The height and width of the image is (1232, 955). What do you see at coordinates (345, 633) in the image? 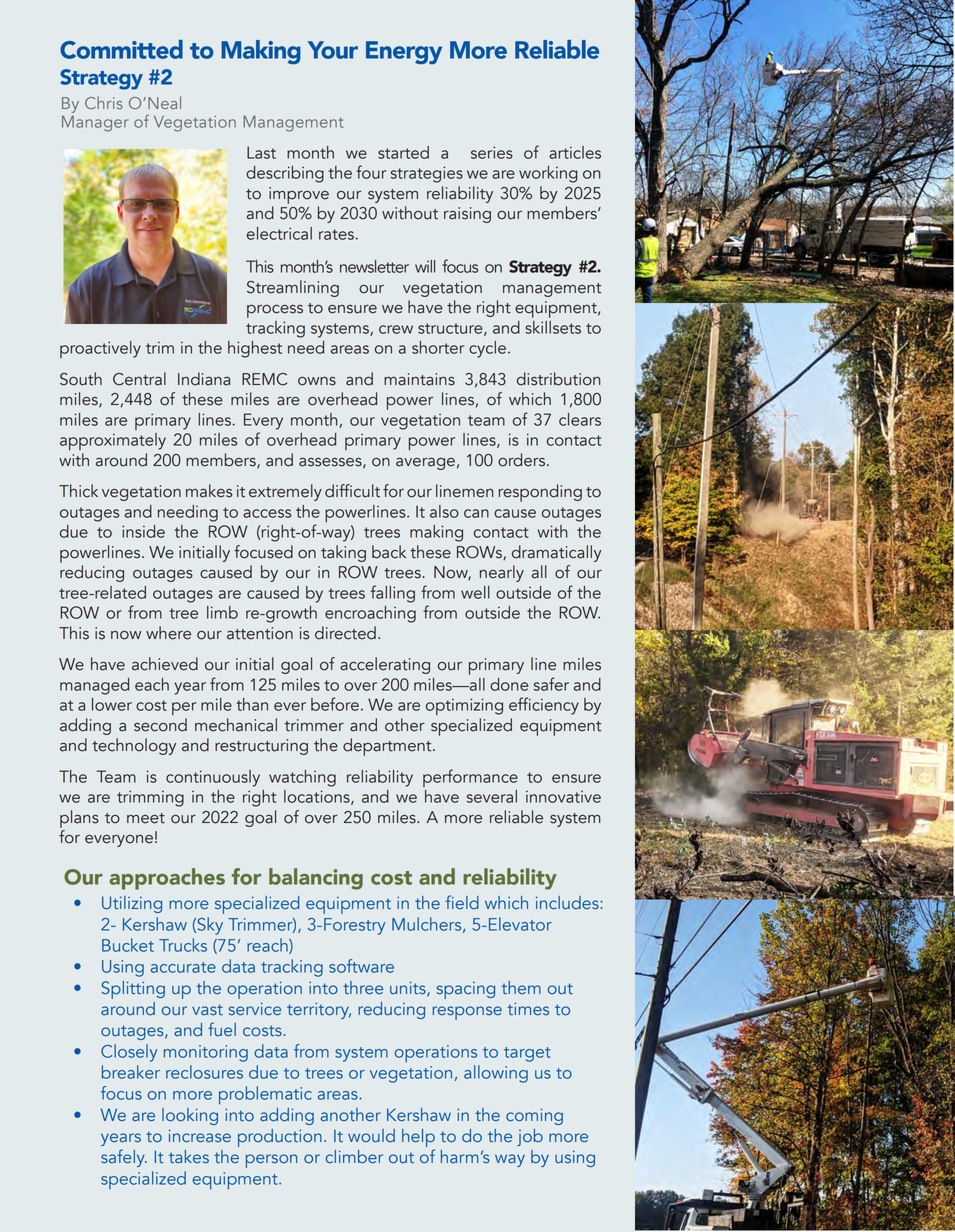
I see `directed` at bounding box center [345, 633].
